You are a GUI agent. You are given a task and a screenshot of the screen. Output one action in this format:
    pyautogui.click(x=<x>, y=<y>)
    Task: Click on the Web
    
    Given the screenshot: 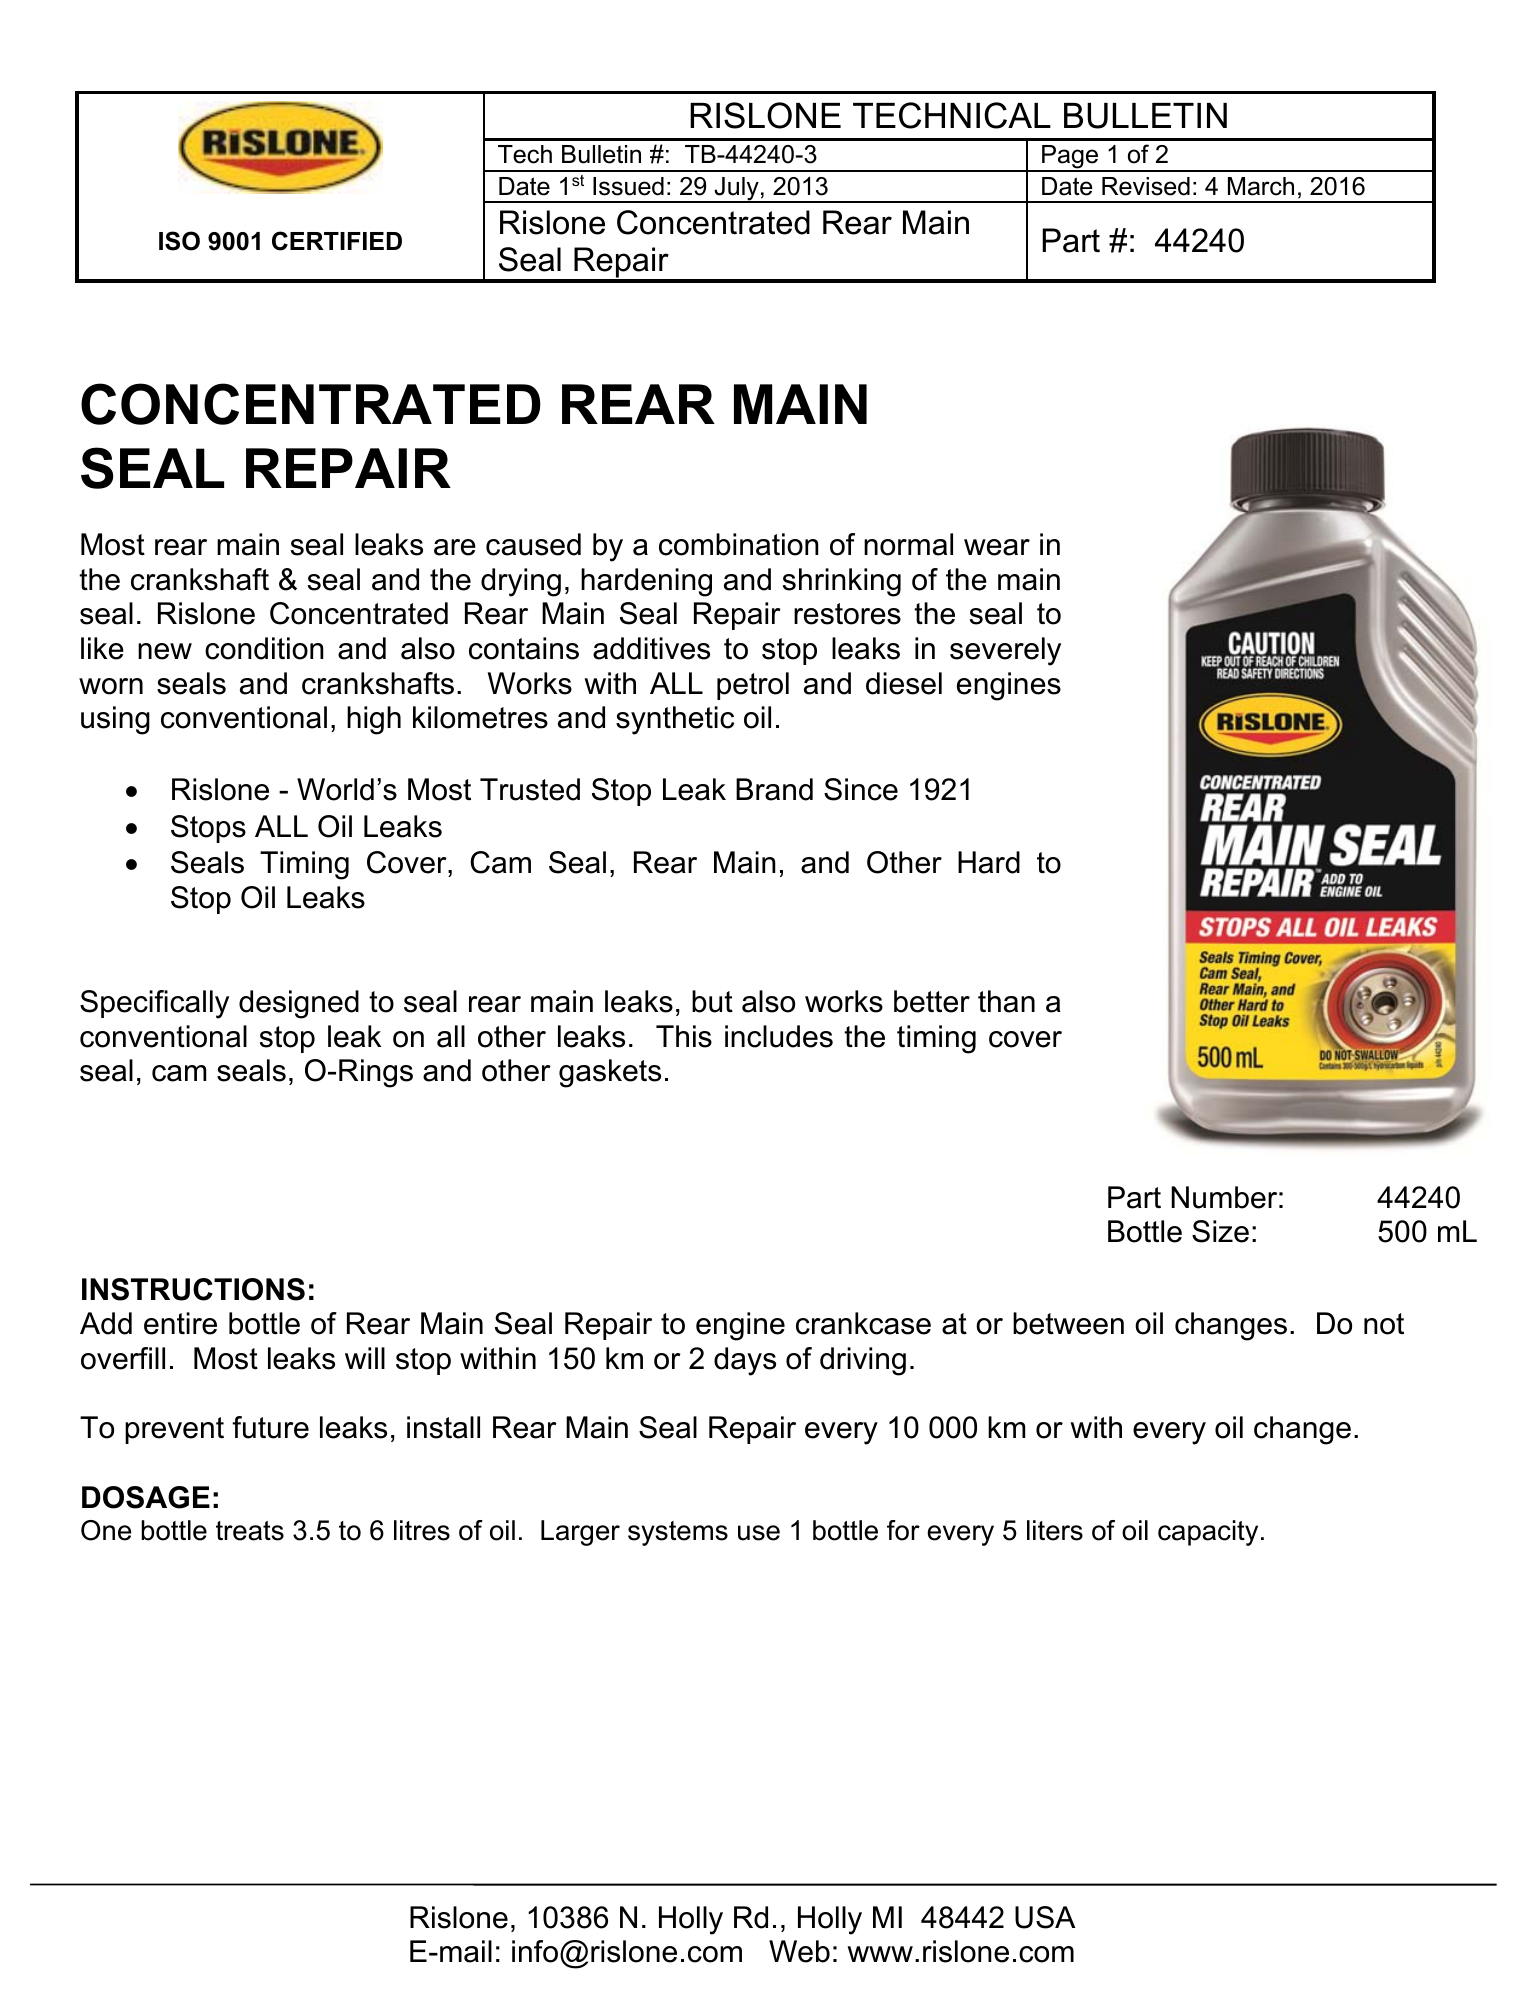 What is the action you would take?
    pyautogui.click(x=799, y=1951)
